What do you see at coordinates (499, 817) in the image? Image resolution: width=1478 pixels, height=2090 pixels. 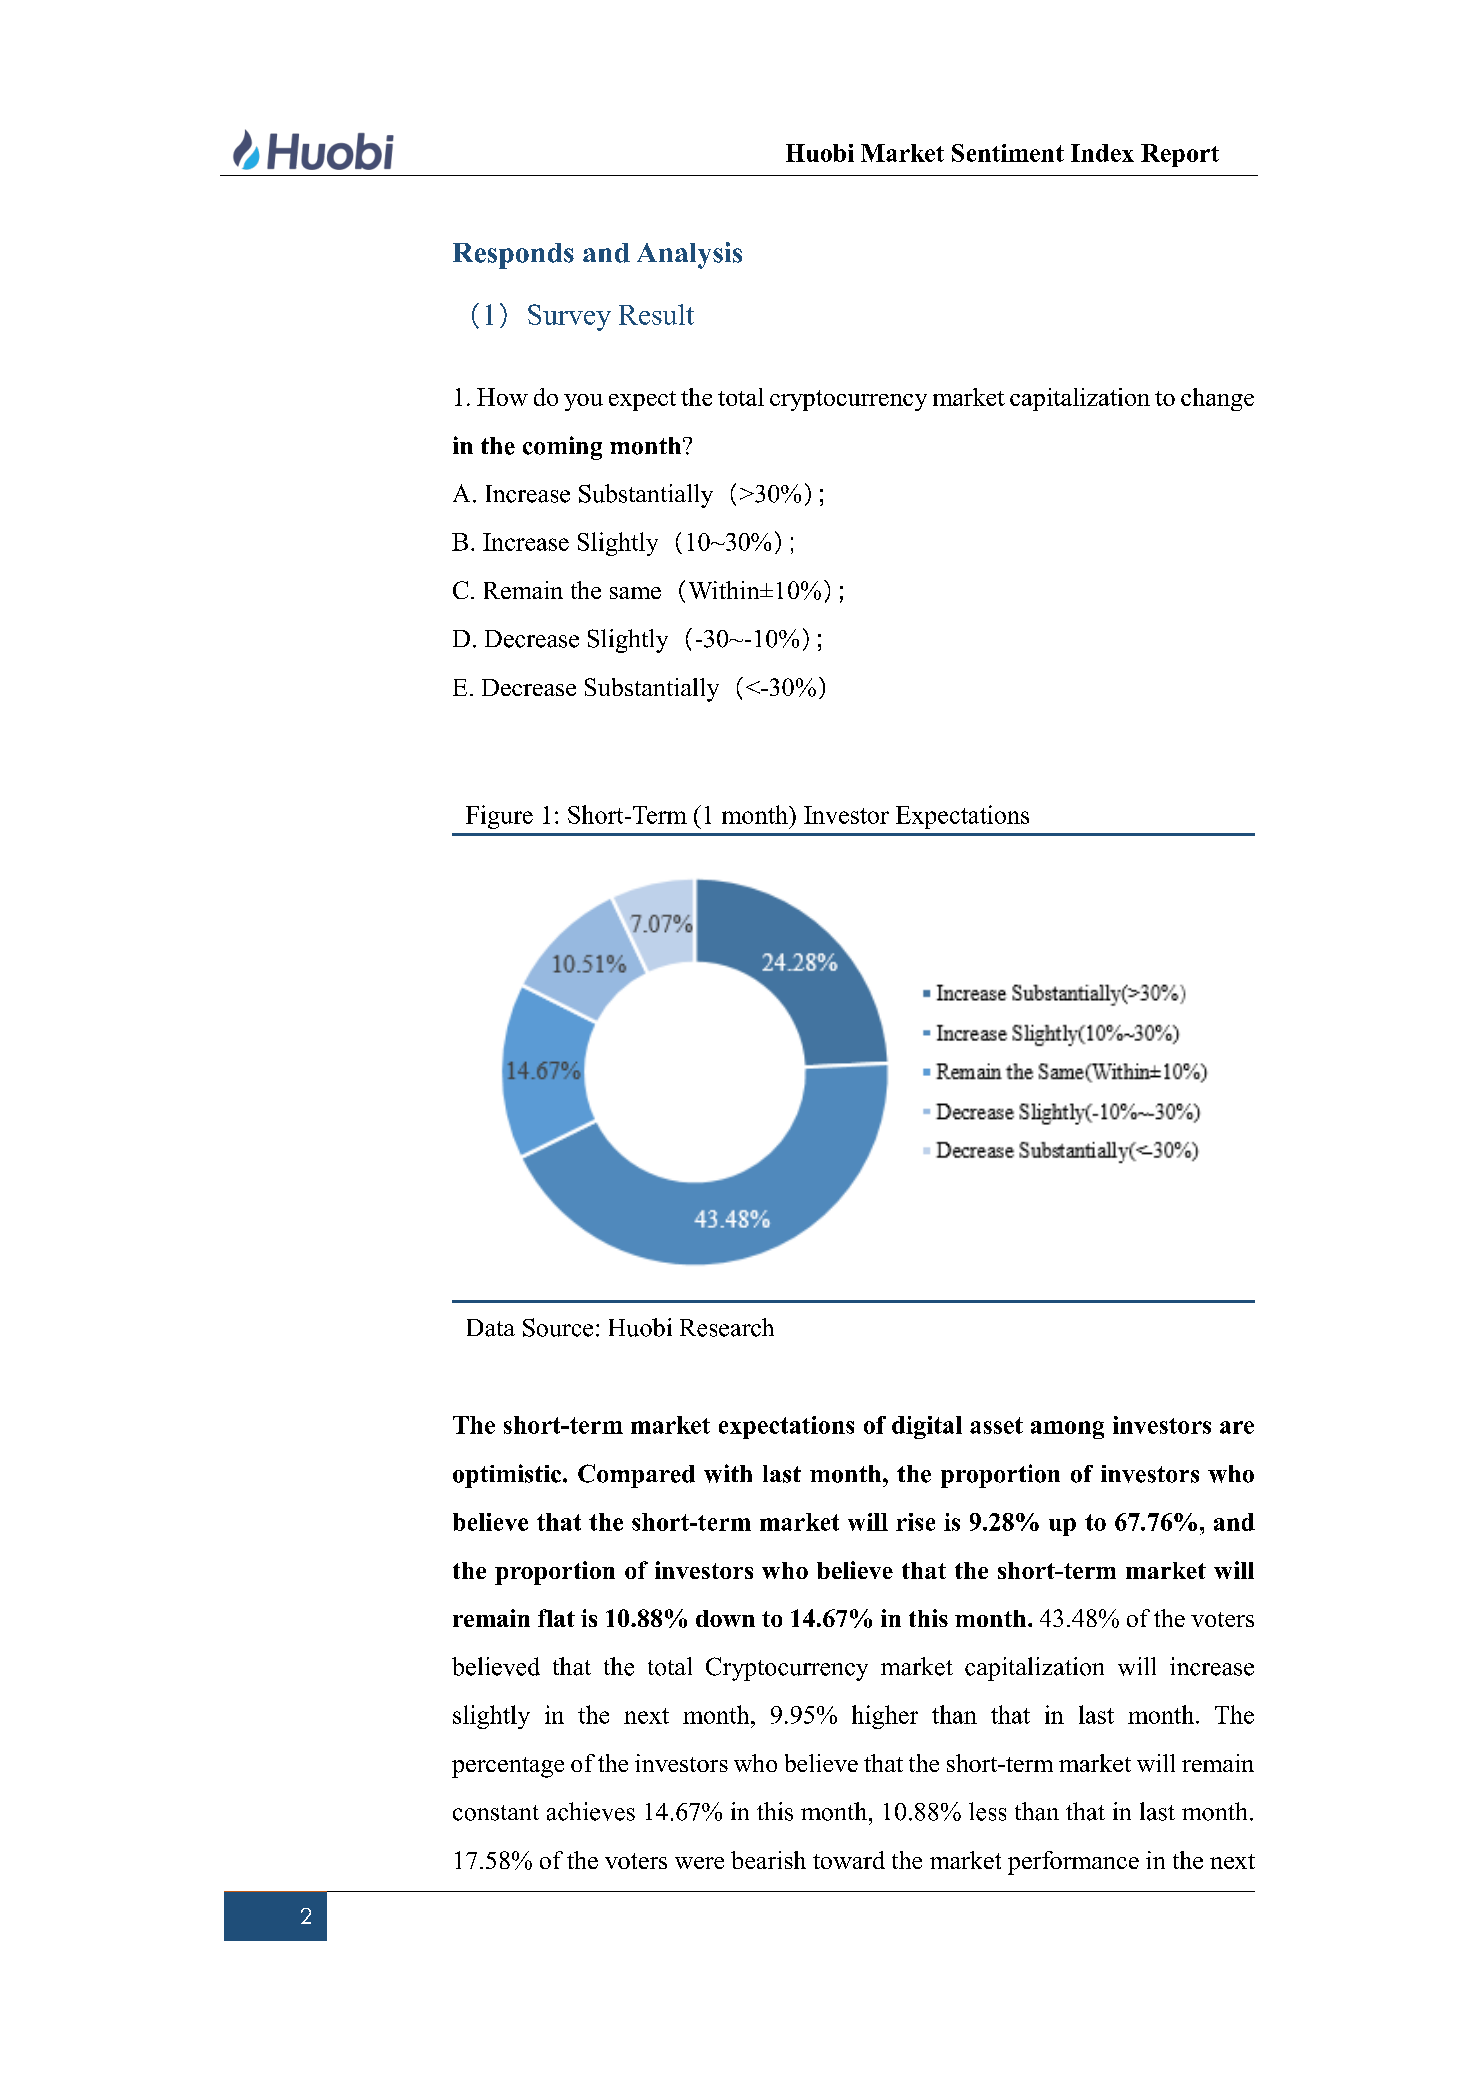 I see `Figure` at bounding box center [499, 817].
